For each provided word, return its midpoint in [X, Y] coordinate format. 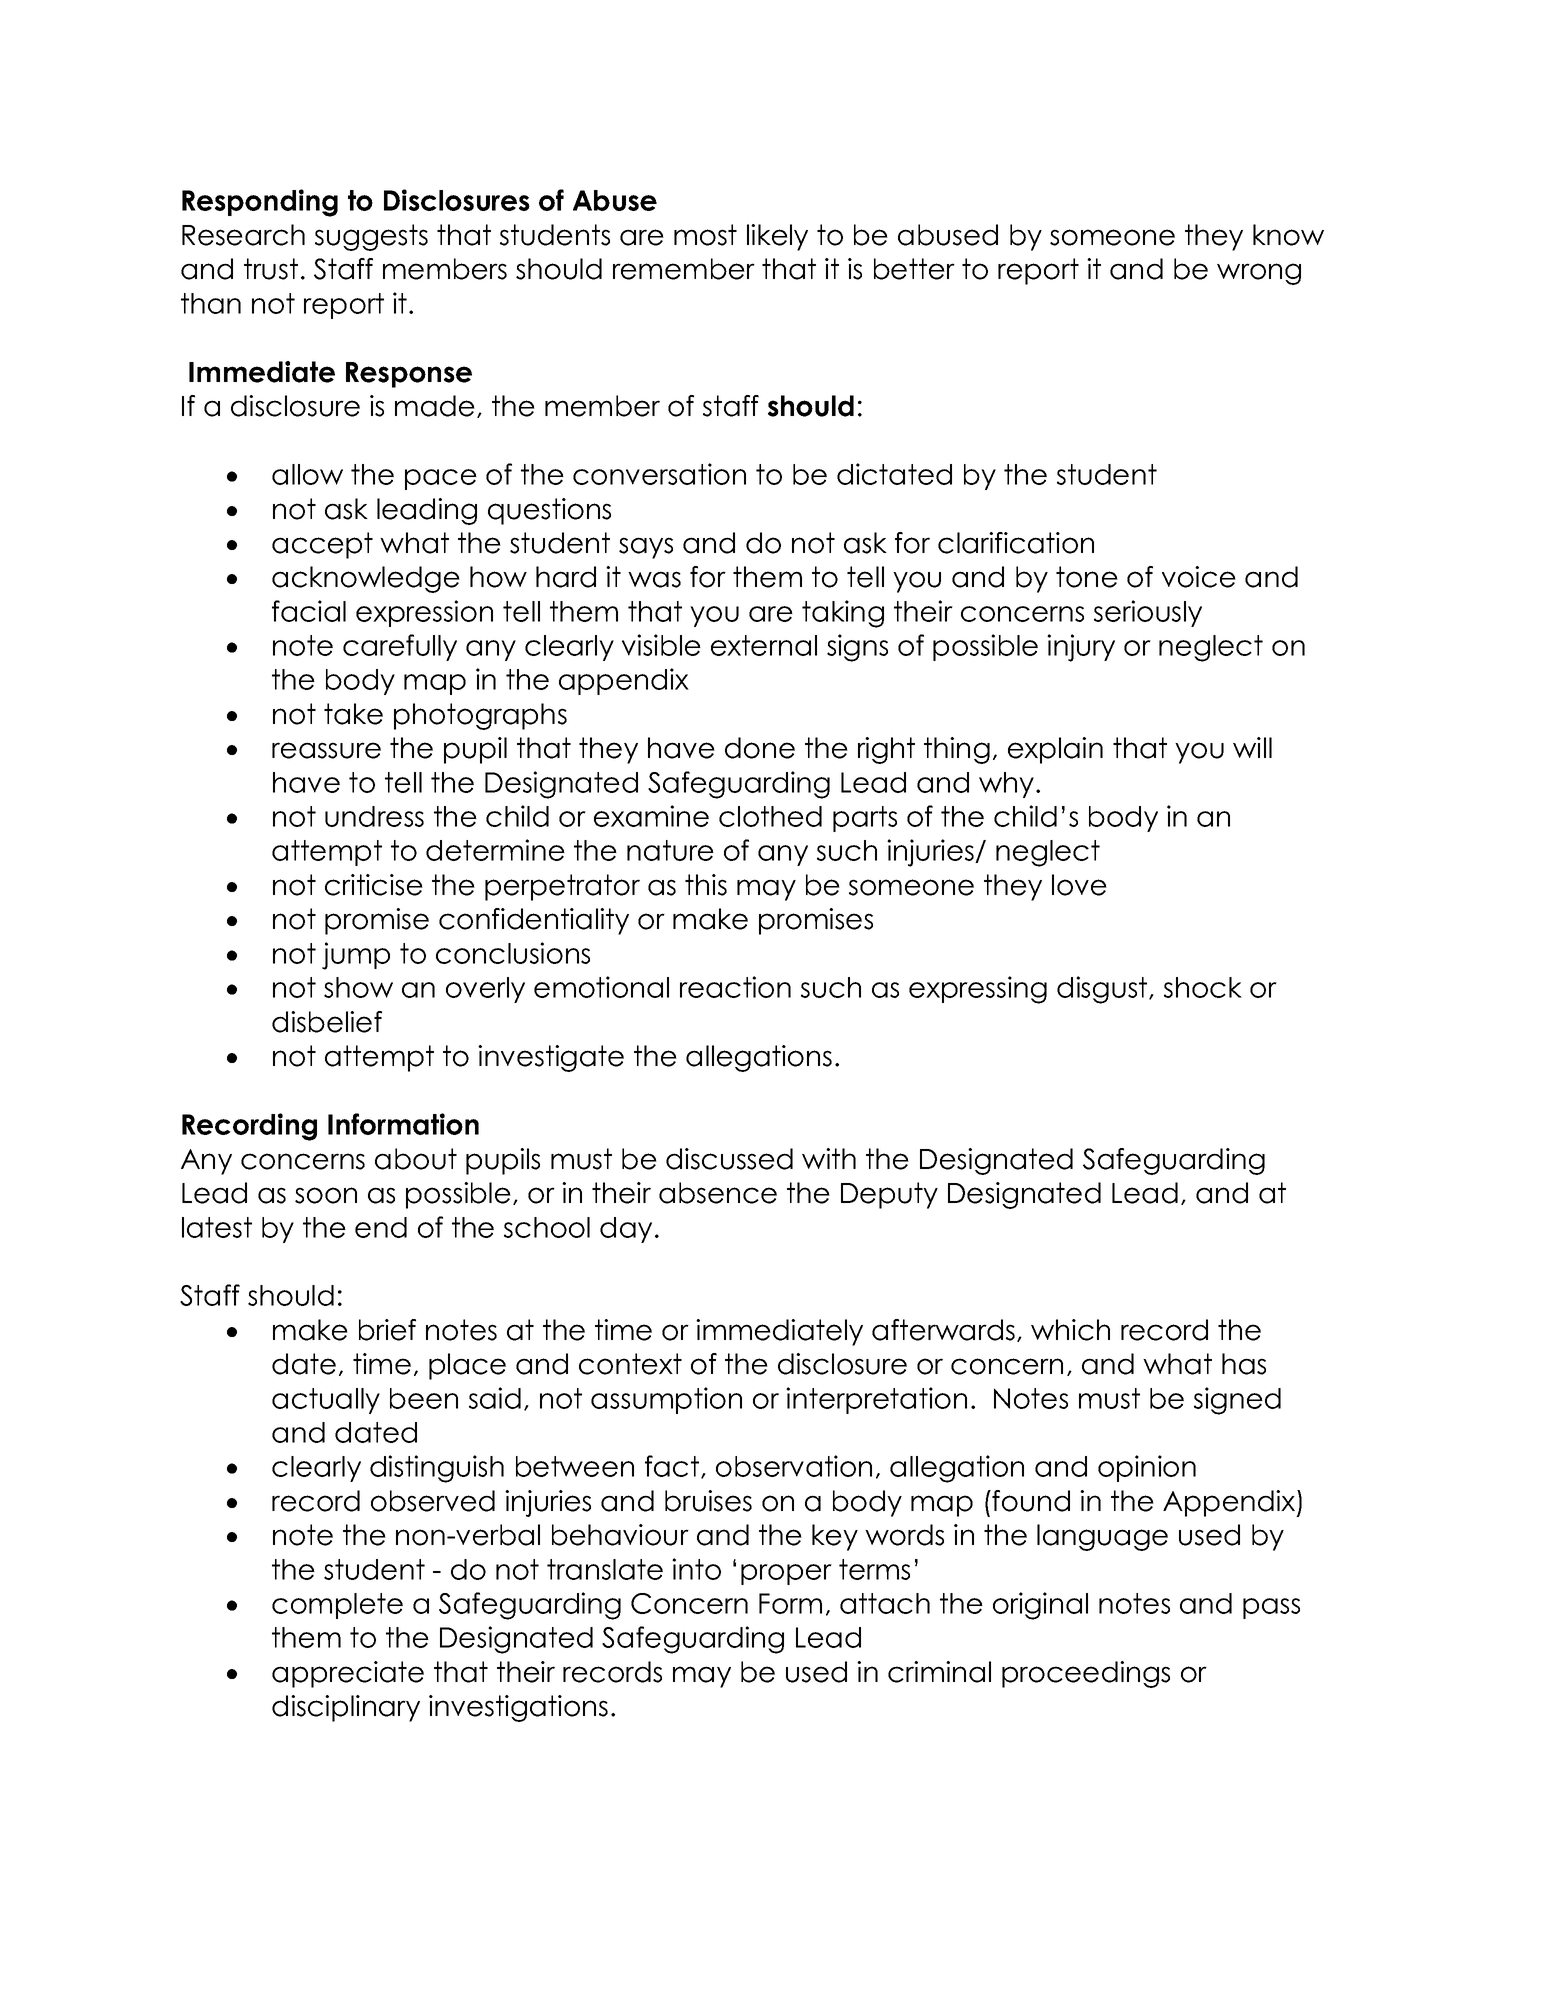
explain [1055, 750]
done [760, 748]
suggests [371, 237]
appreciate [348, 1674]
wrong [1259, 274]
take [353, 714]
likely [777, 237]
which [1070, 1330]
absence [718, 1193]
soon [326, 1195]
